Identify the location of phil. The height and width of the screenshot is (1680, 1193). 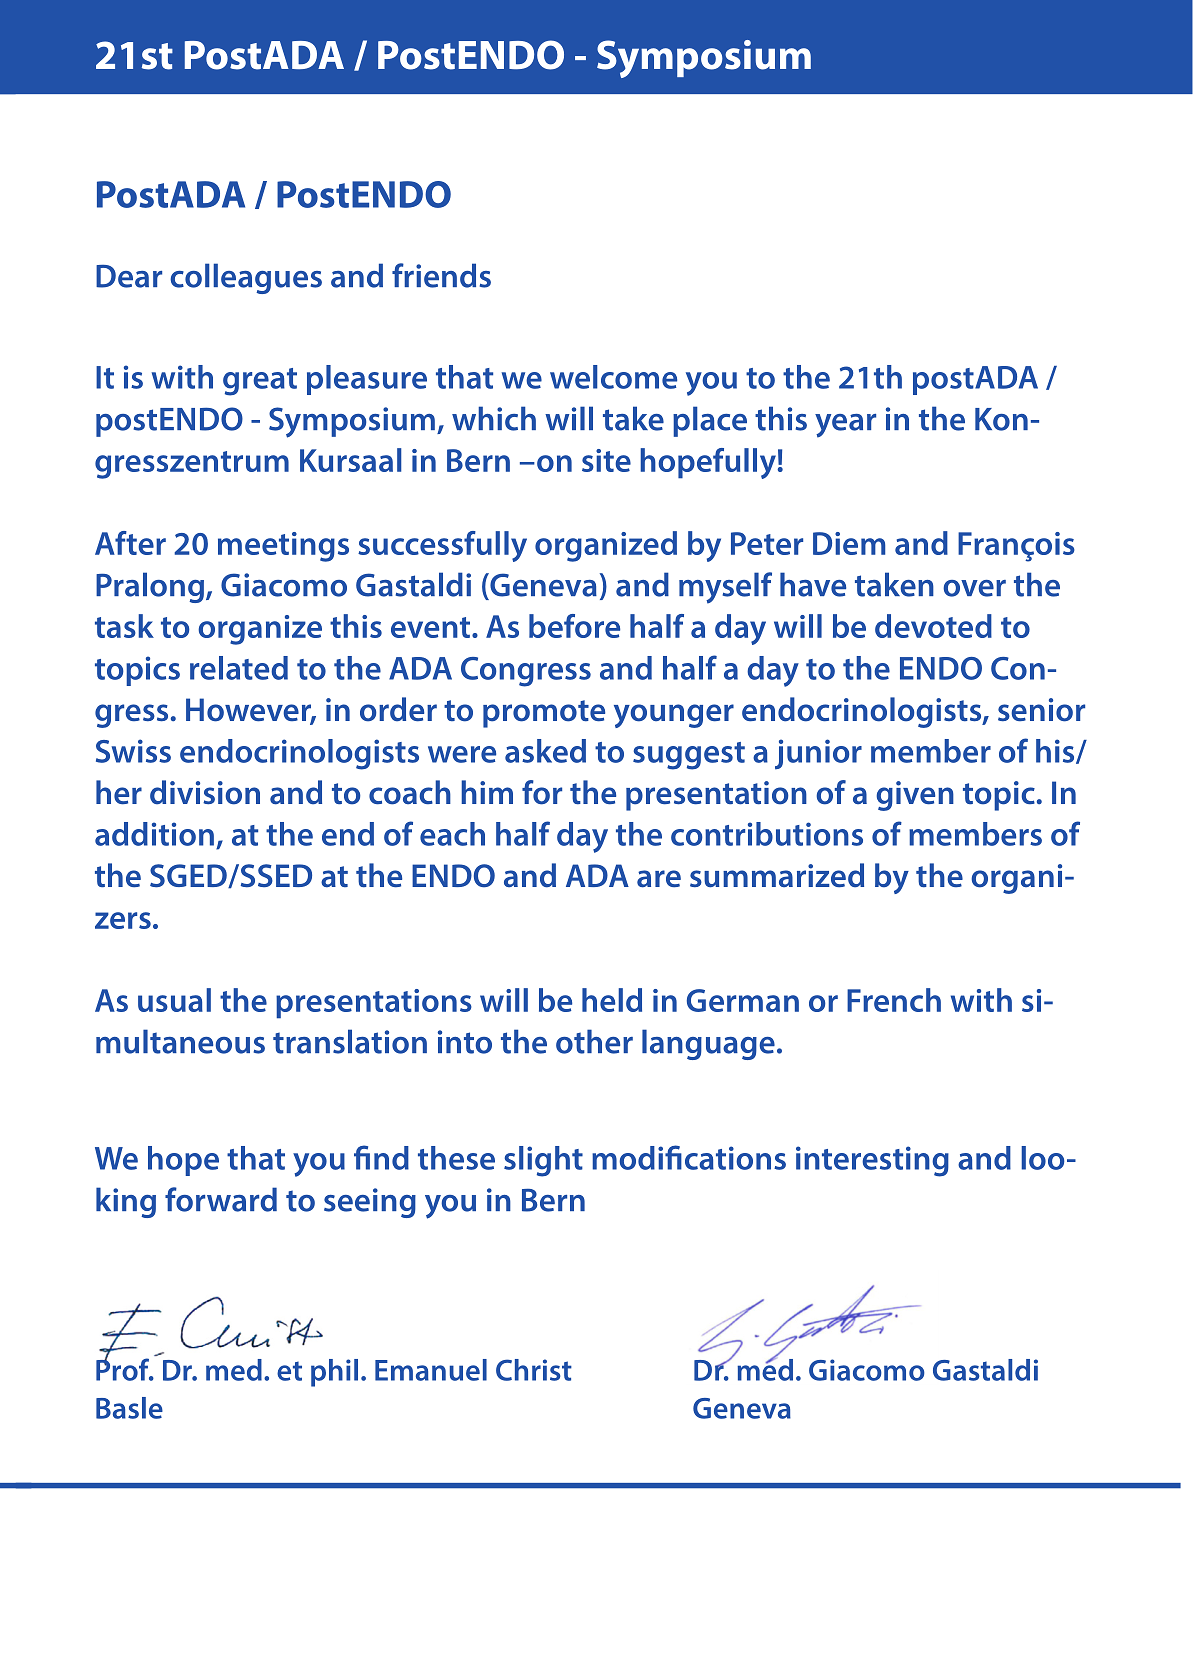
(334, 1373).
